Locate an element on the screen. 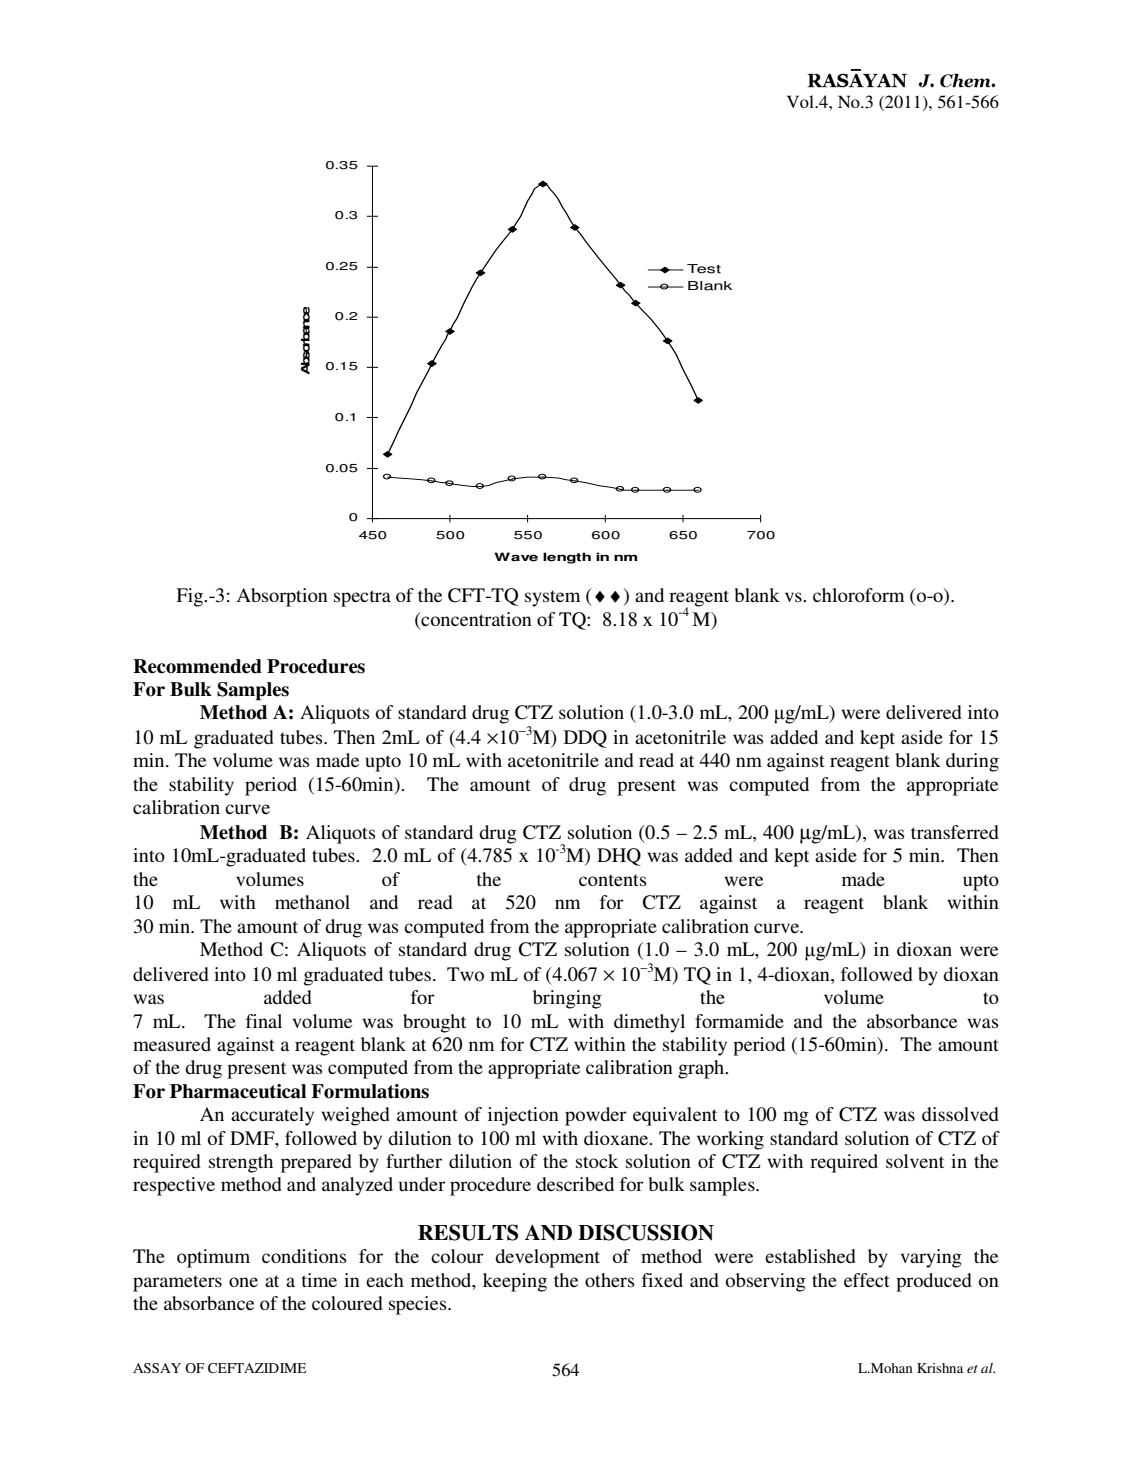 Image resolution: width=1132 pixels, height=1464 pixels. contents is located at coordinates (612, 880).
